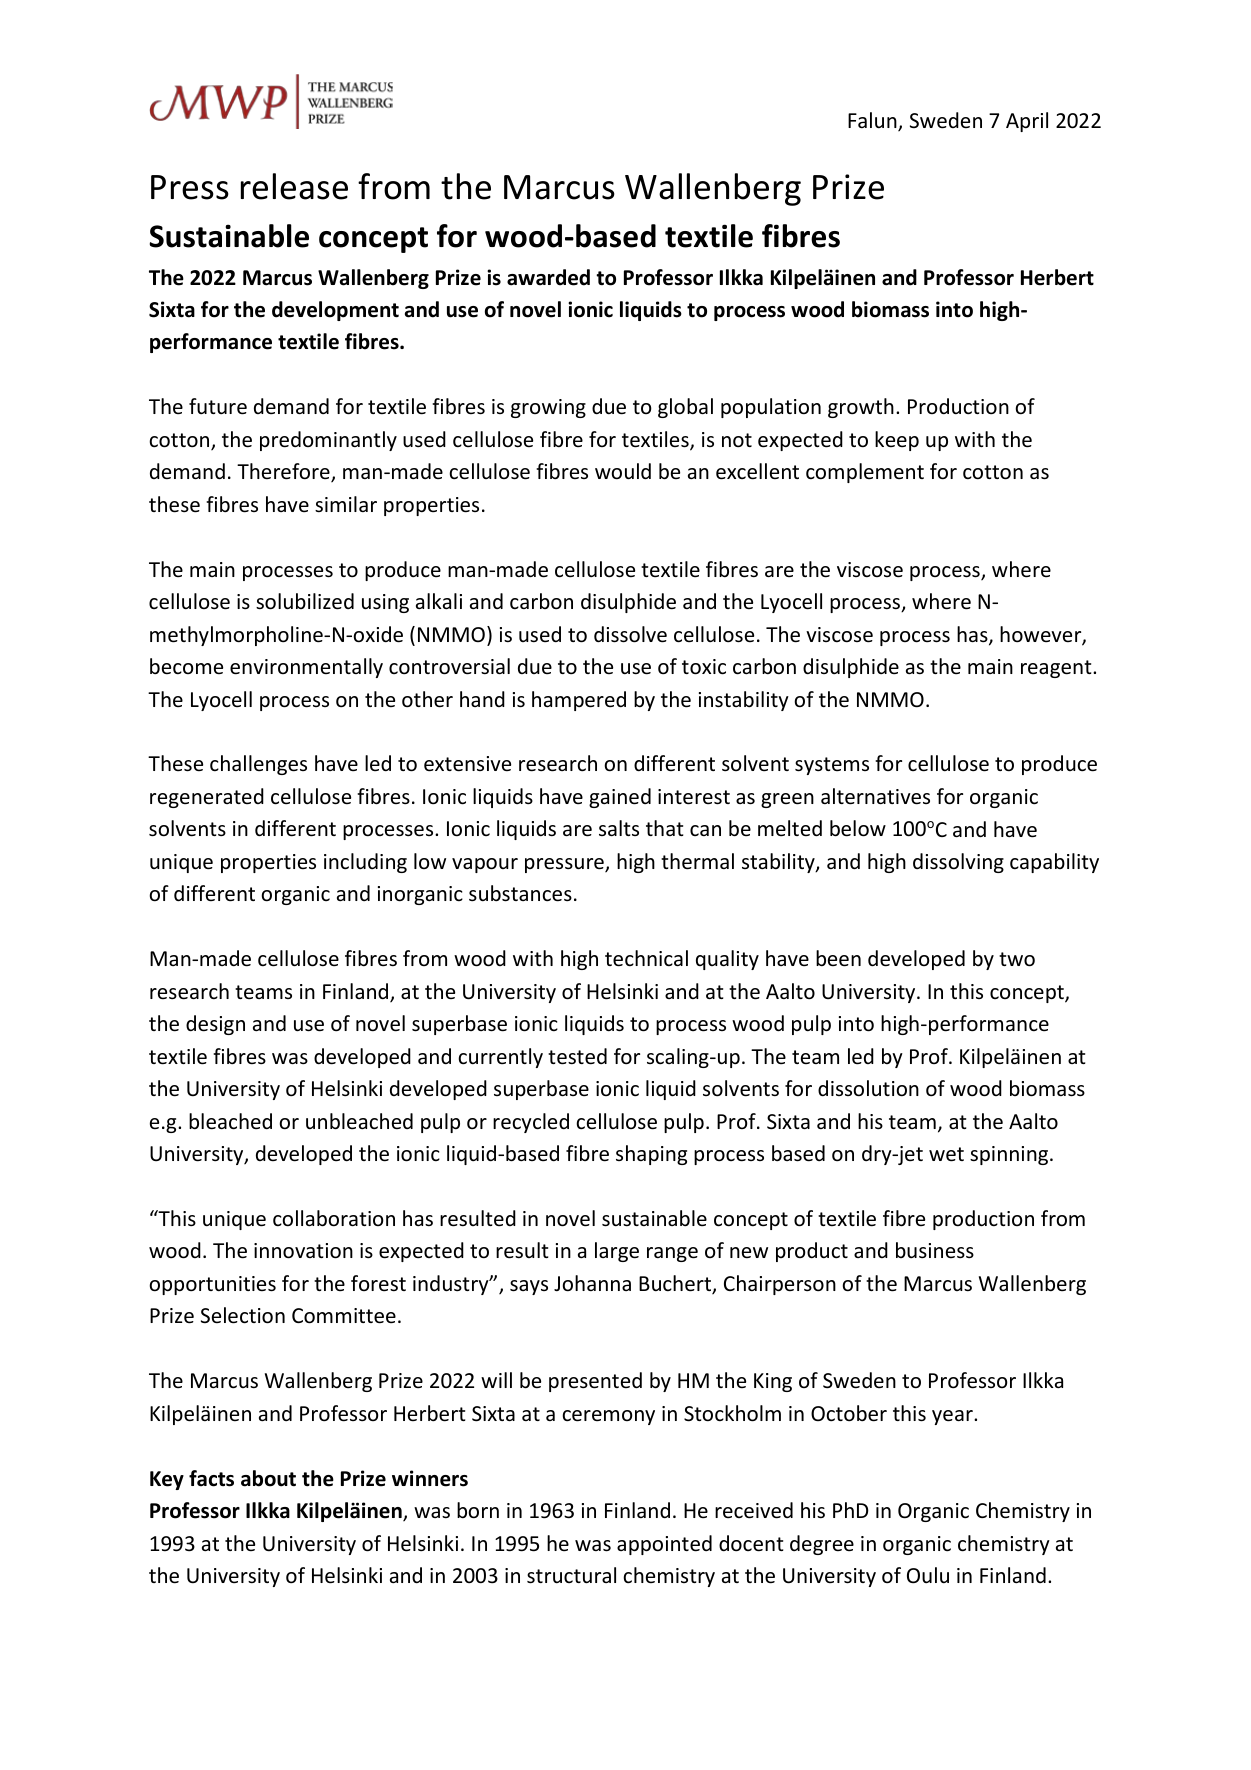 This screenshot has height=1770, width=1251. Describe the element at coordinates (630, 634) in the screenshot. I see `dissolve` at that location.
